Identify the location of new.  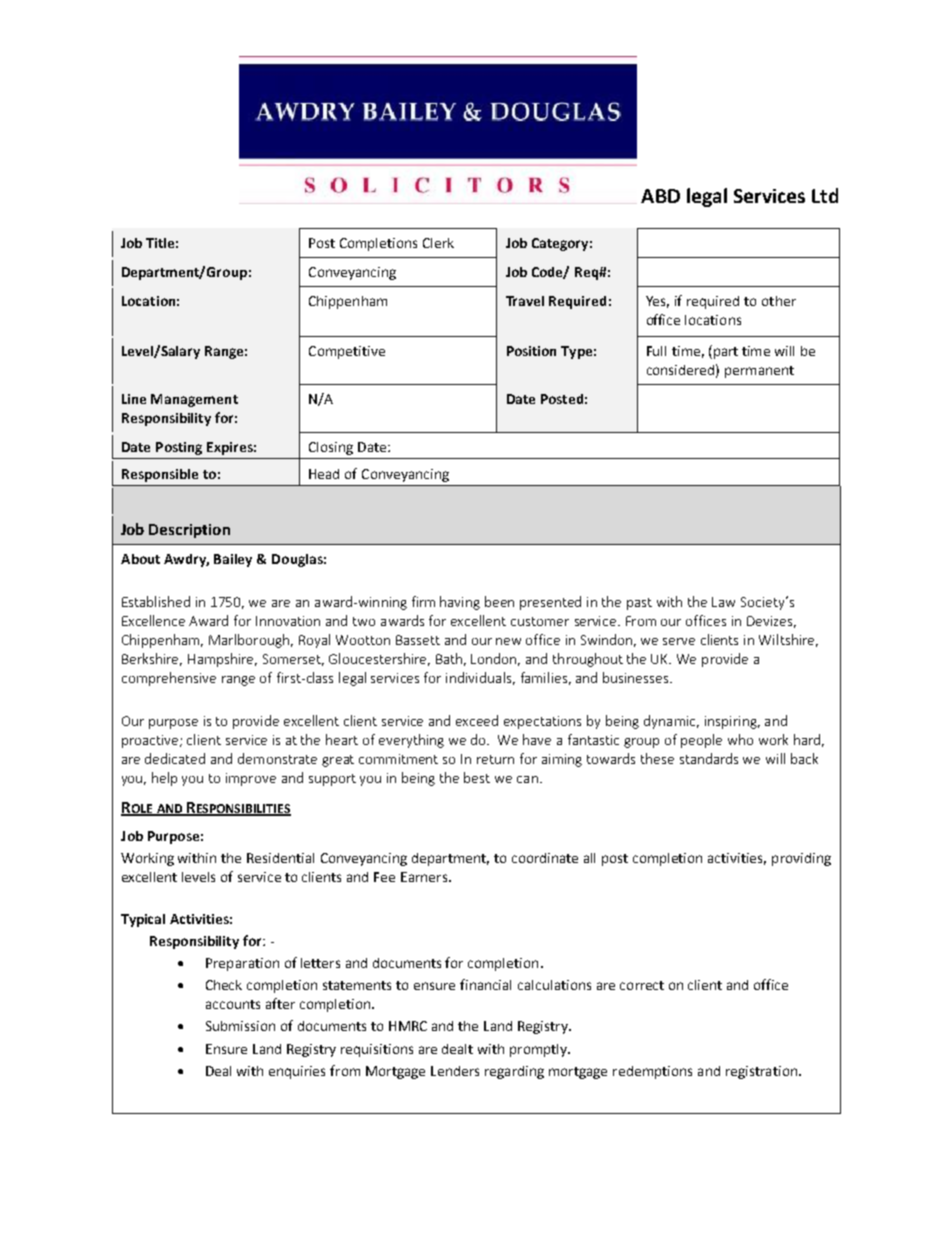
(508, 641).
